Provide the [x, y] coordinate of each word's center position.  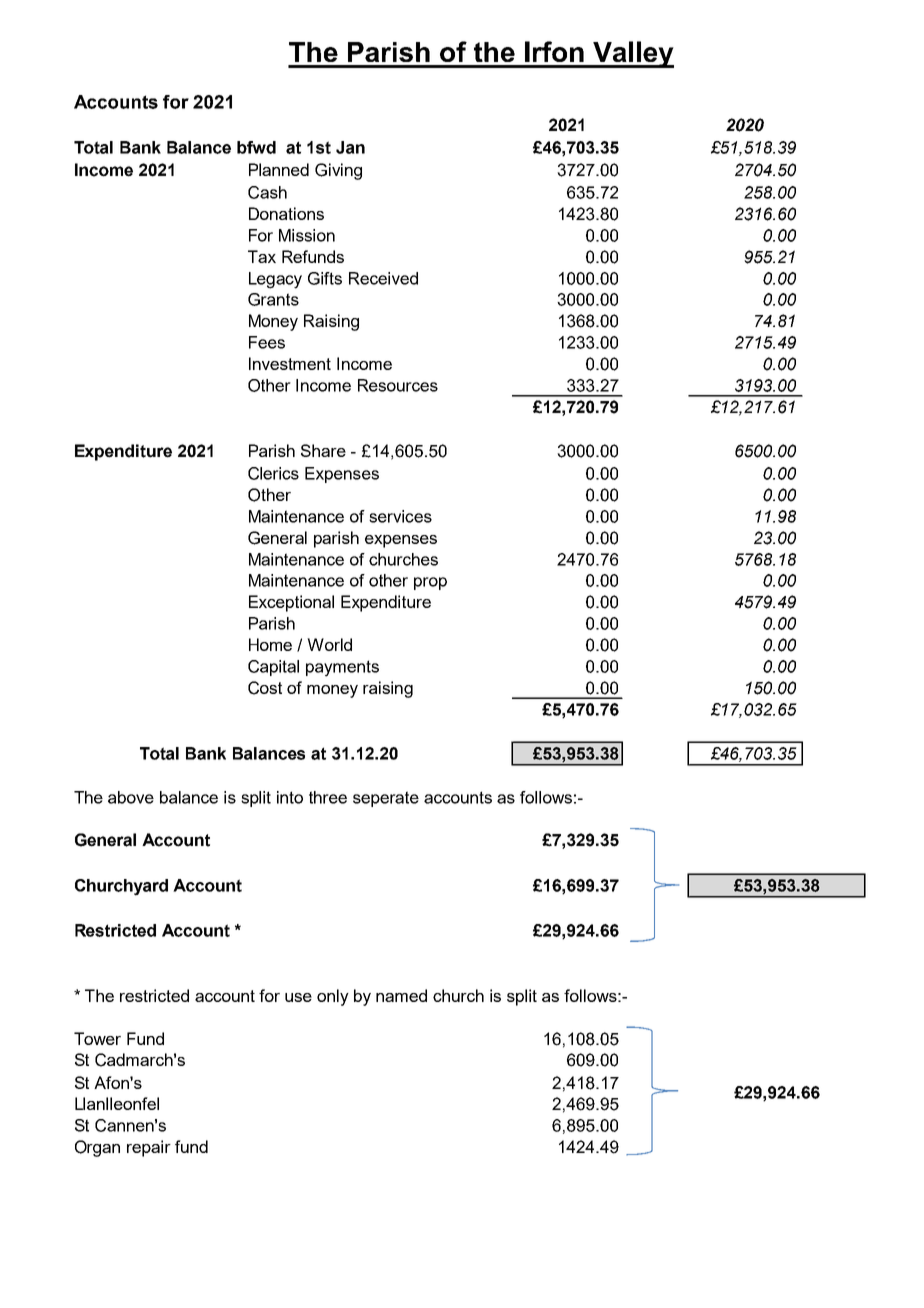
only [333, 997]
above [131, 797]
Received [383, 278]
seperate [386, 799]
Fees [267, 342]
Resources [398, 385]
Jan [350, 147]
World [329, 644]
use [298, 997]
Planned [279, 169]
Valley [632, 54]
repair [149, 1148]
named [401, 995]
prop [430, 583]
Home [270, 644]
